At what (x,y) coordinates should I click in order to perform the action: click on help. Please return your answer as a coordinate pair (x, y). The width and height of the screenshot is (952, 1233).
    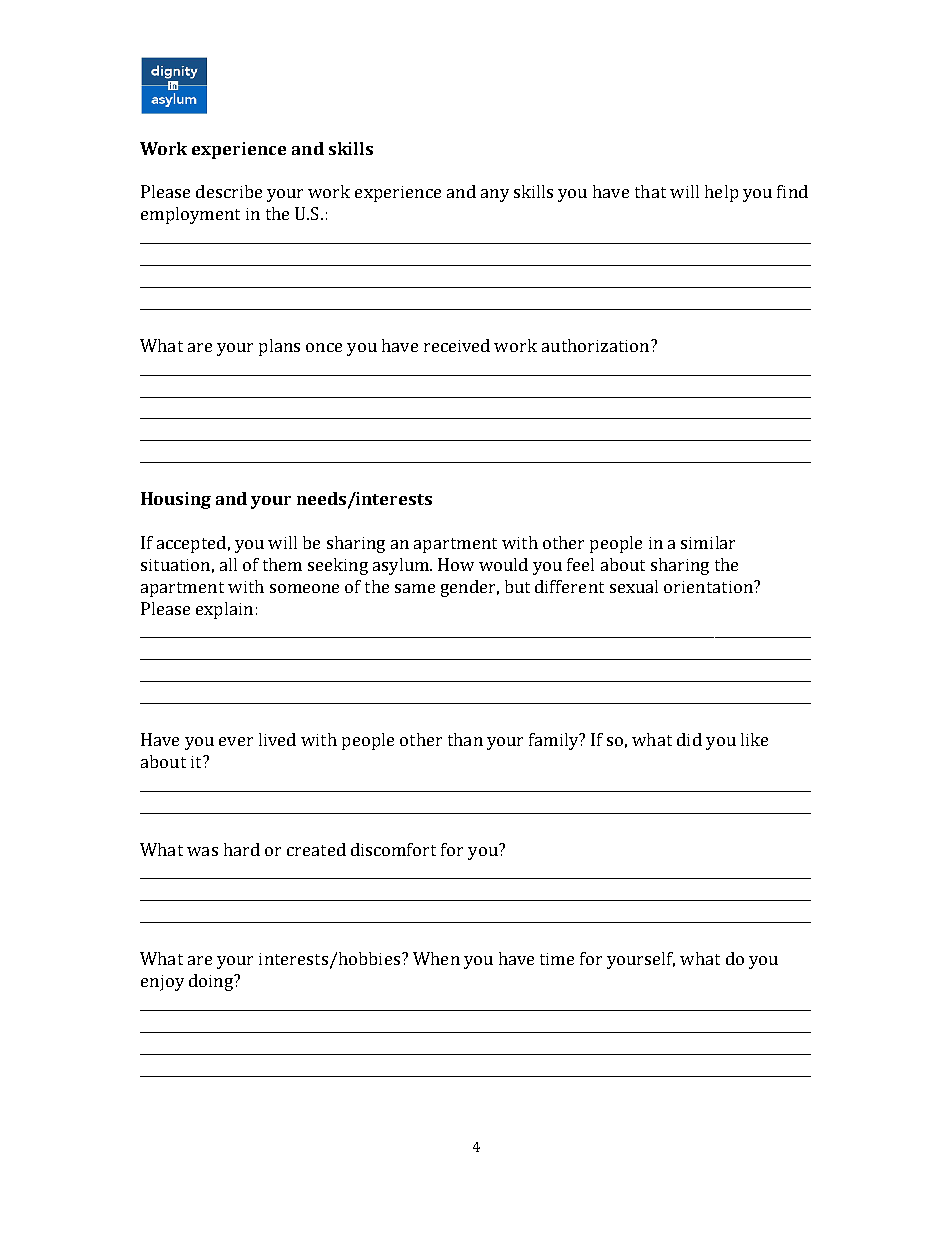
    Looking at the image, I should click on (721, 193).
